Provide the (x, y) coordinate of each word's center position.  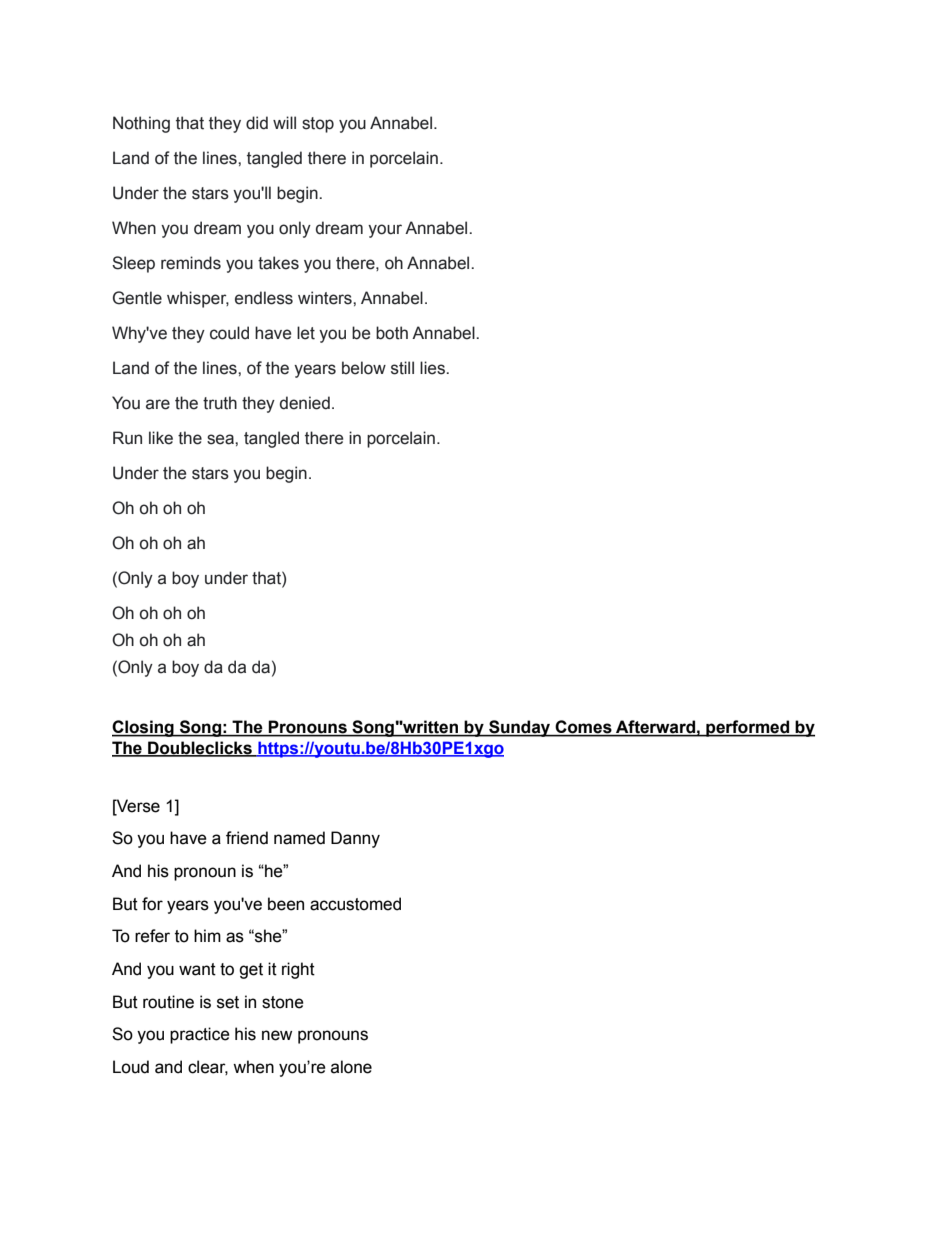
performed (748, 728)
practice (200, 1035)
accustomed (355, 904)
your (385, 231)
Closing (144, 728)
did (257, 123)
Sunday (520, 728)
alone (351, 1067)
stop (318, 125)
